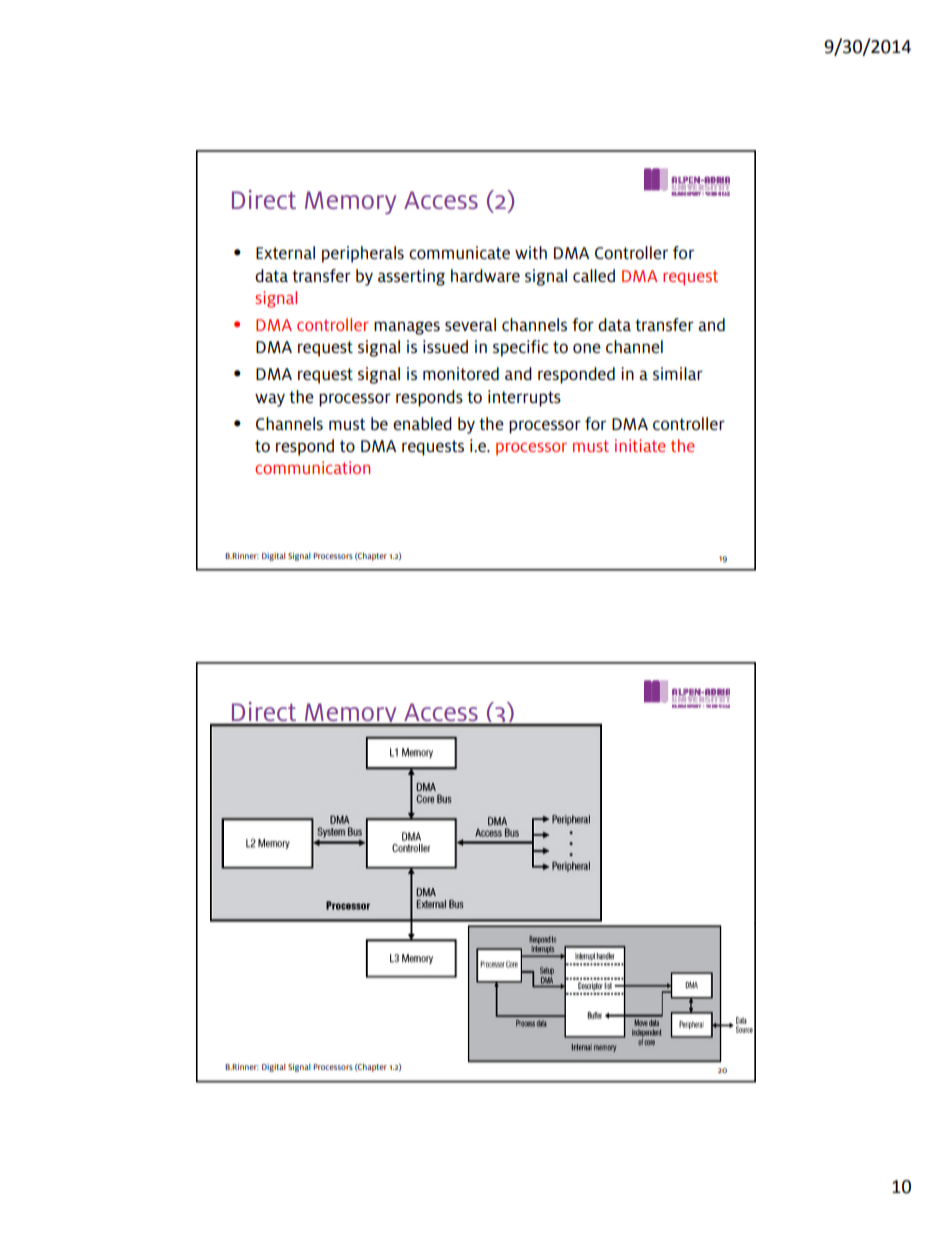 This screenshot has width=952, height=1233. Describe the element at coordinates (524, 398) in the screenshot. I see `interrupts` at that location.
